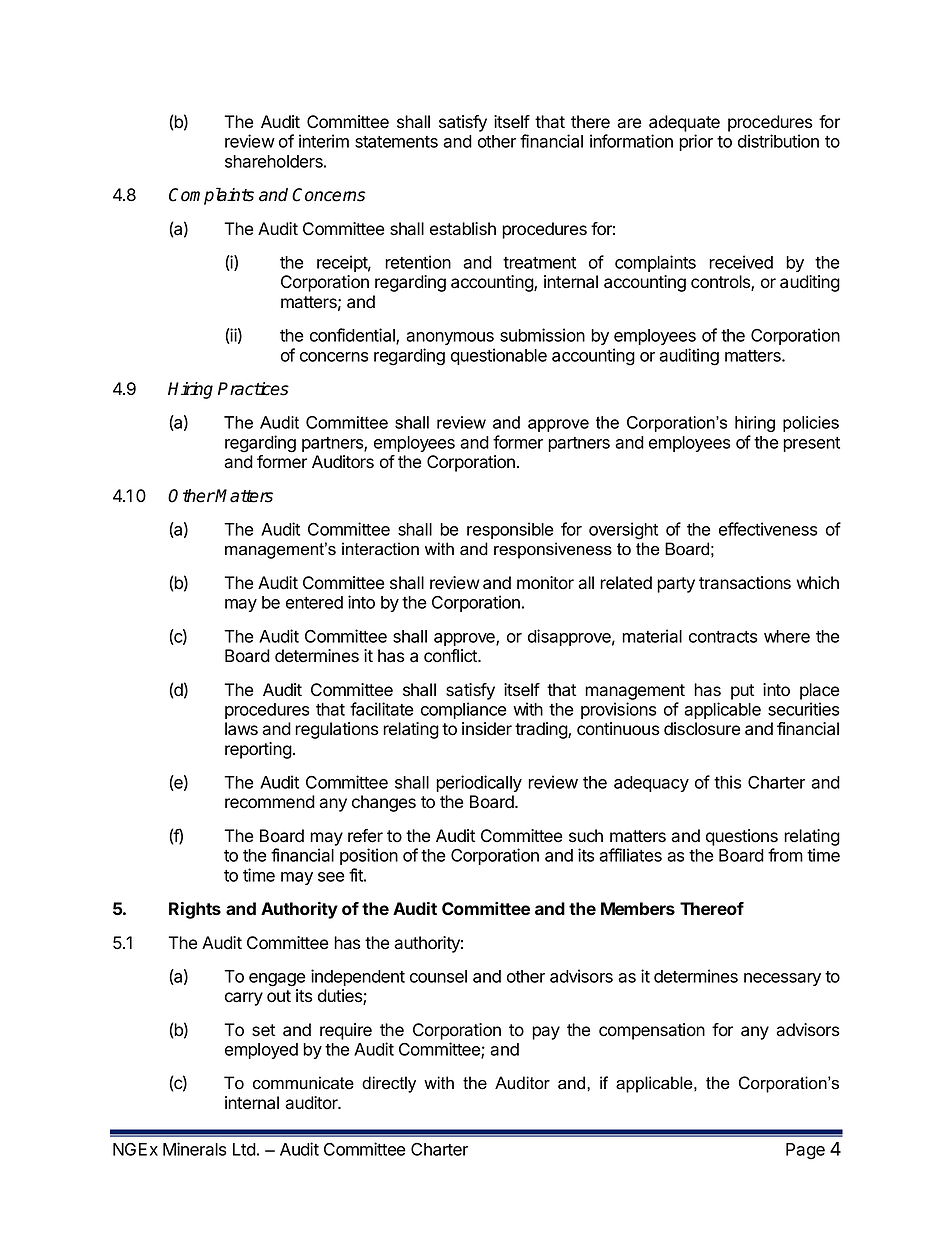  Describe the element at coordinates (463, 229) in the document. I see `establish` at that location.
